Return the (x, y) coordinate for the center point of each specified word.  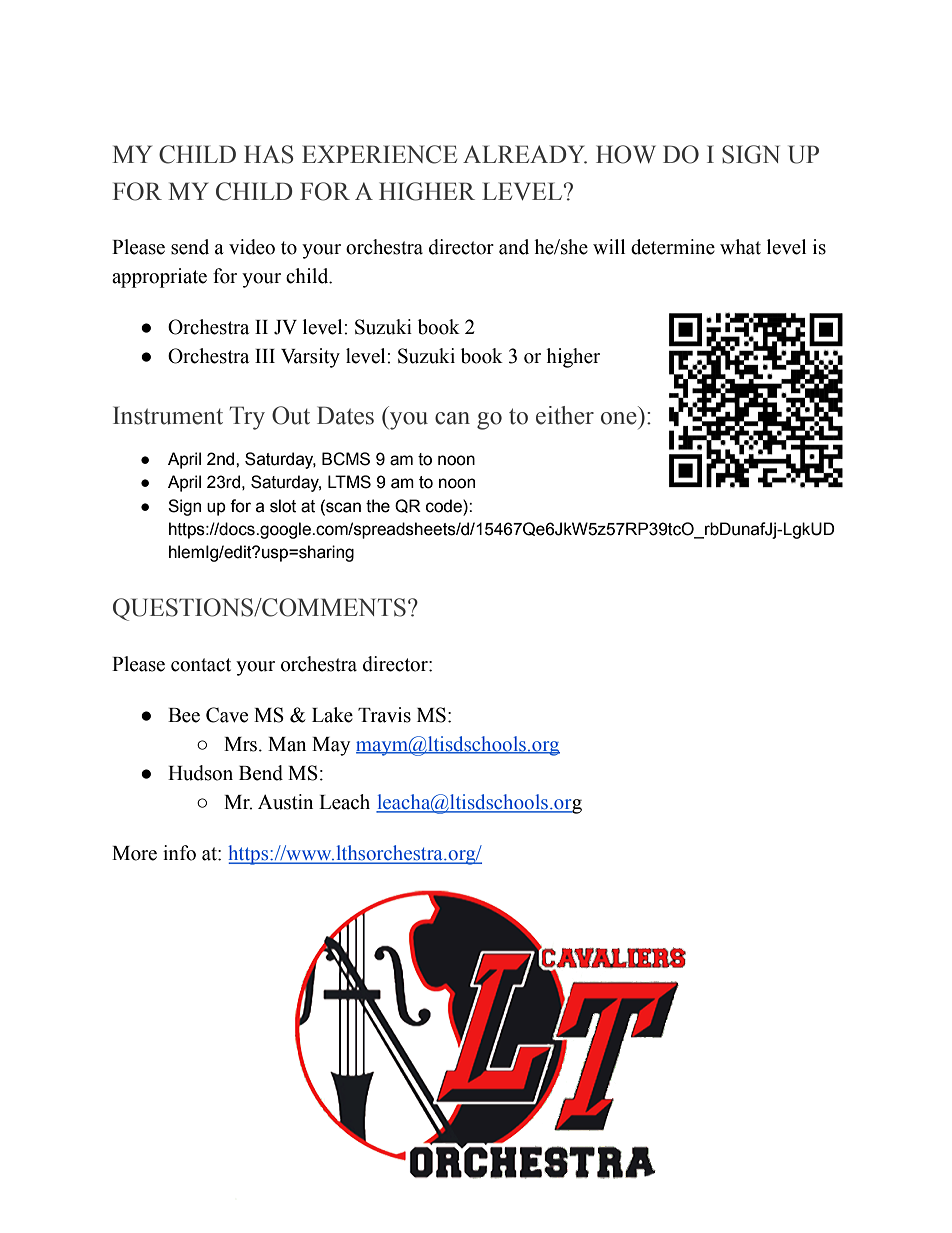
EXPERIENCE (379, 154)
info (179, 853)
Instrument (168, 415)
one (619, 418)
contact (201, 665)
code (445, 506)
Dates (345, 415)
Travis (384, 715)
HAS (269, 154)
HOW (626, 154)
